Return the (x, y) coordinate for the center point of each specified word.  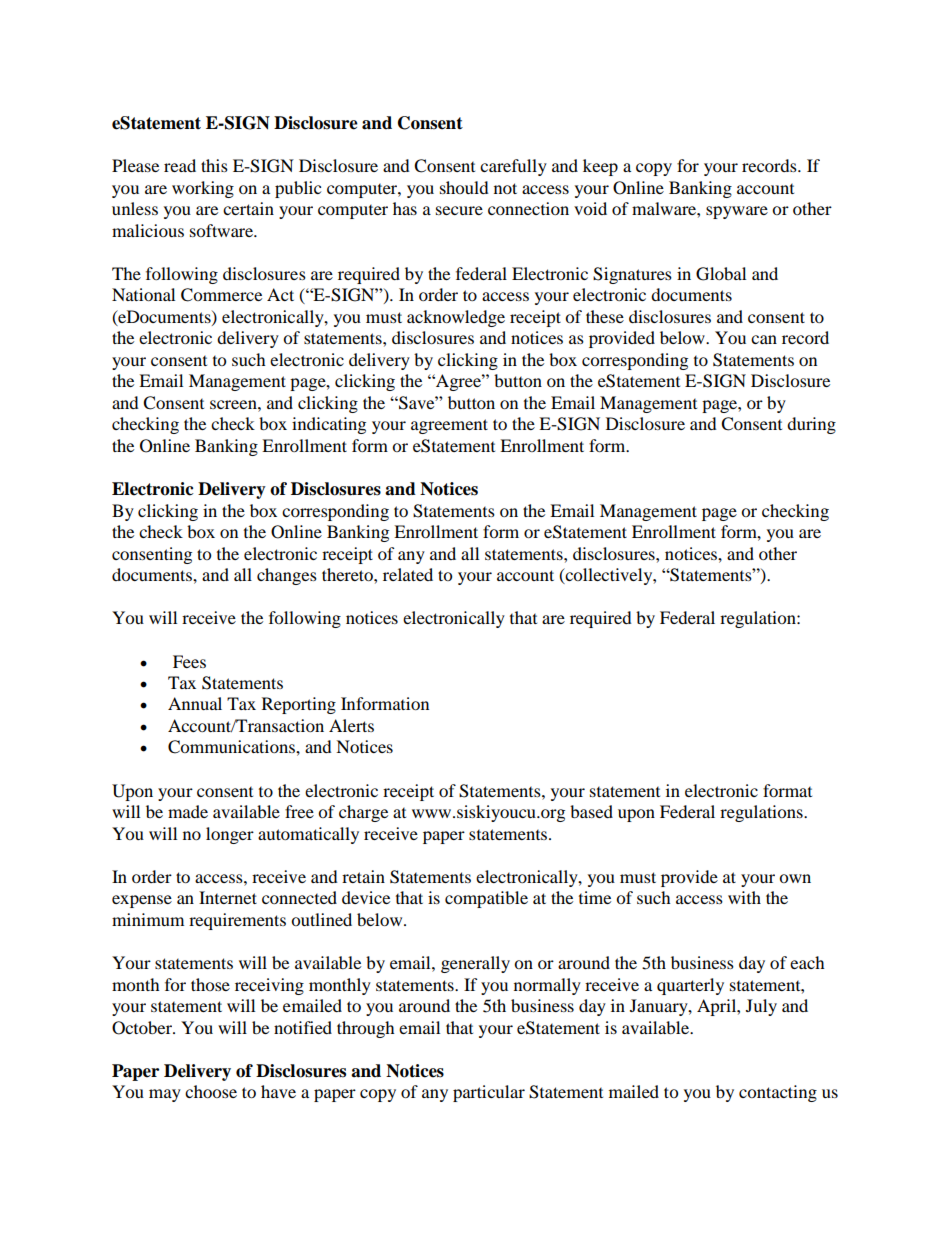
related (408, 574)
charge (363, 813)
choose (211, 1091)
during (811, 425)
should (464, 187)
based (591, 811)
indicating (329, 425)
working (203, 189)
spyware (737, 212)
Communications (232, 747)
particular (489, 1093)
